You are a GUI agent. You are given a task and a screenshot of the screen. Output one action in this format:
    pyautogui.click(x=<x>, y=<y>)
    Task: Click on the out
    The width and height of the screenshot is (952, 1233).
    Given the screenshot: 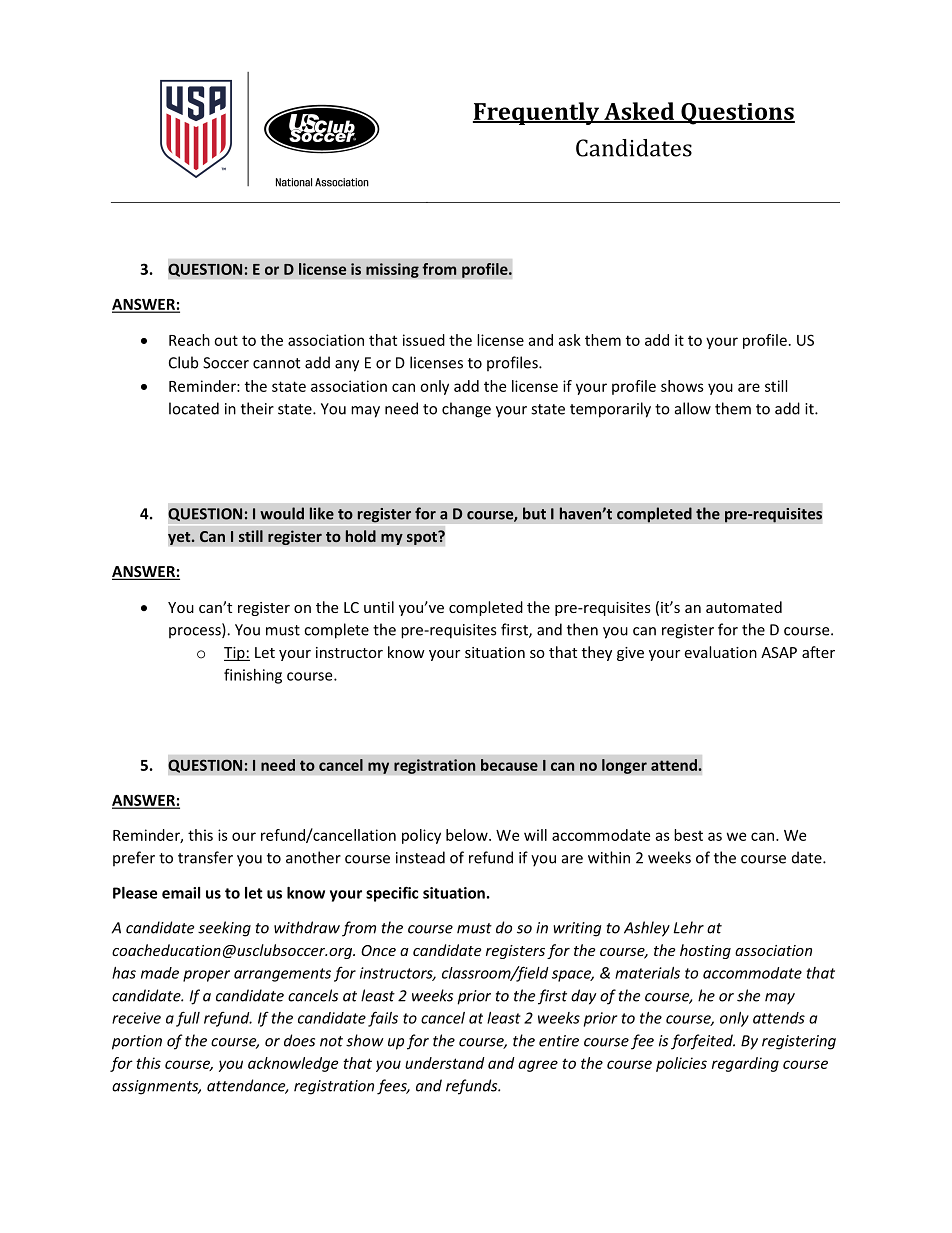 What is the action you would take?
    pyautogui.click(x=226, y=340)
